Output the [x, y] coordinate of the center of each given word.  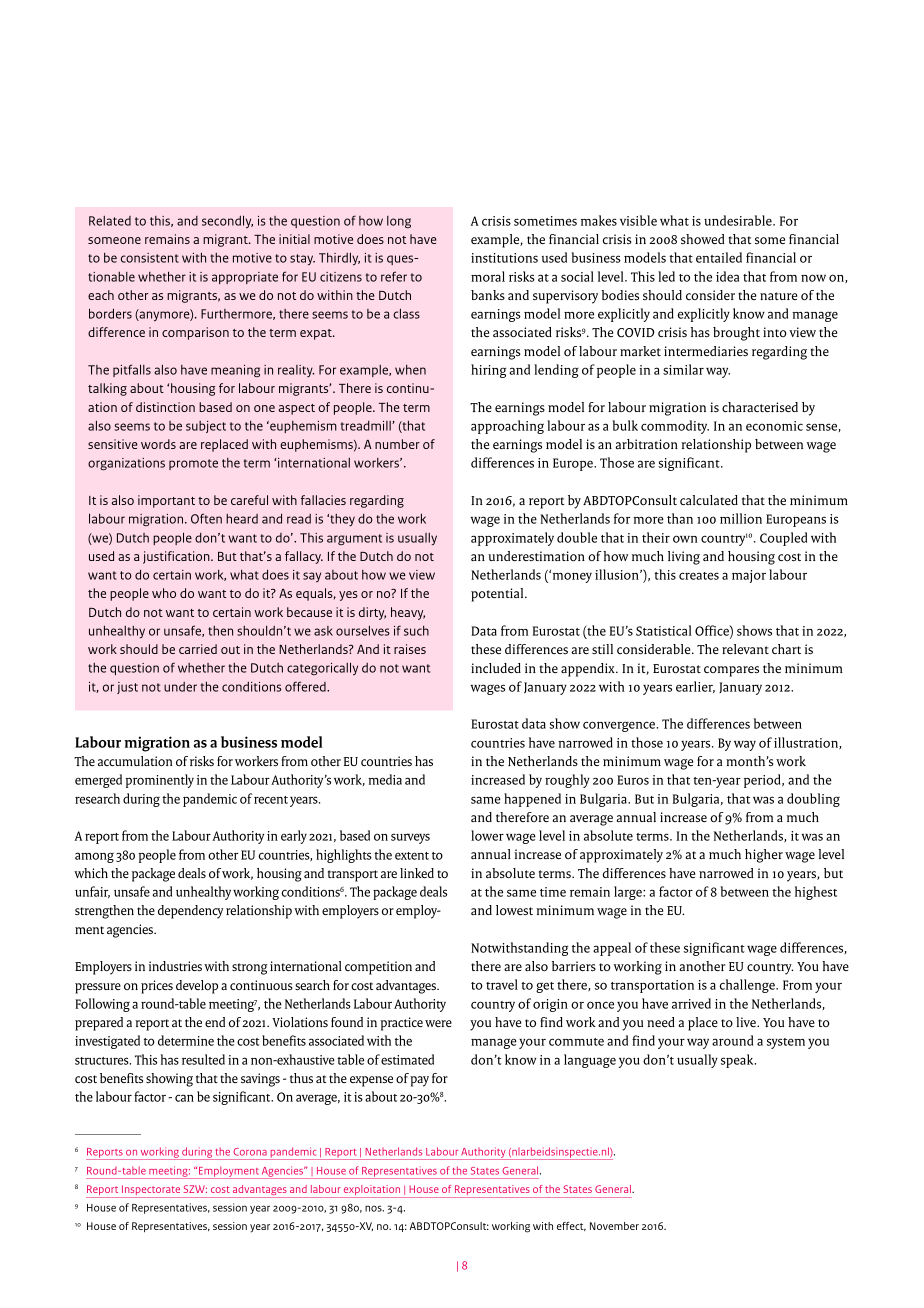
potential [498, 595]
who [164, 593]
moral [488, 276]
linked [417, 873]
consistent [150, 258]
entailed [719, 257]
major [749, 576]
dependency [190, 912]
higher [764, 856]
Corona [250, 1152]
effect [571, 1226]
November [614, 1226]
